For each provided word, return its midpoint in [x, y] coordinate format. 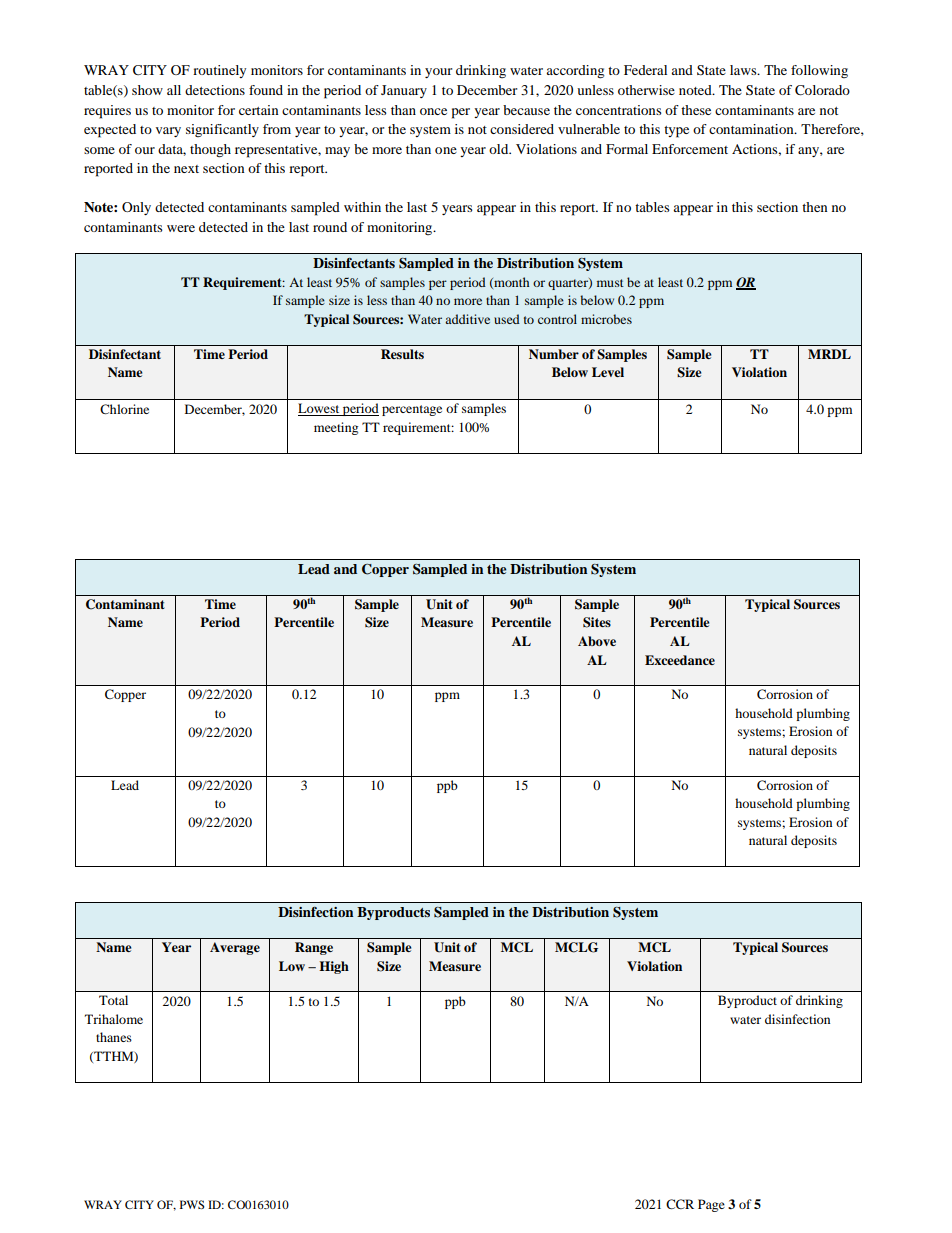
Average [235, 948]
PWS [192, 1204]
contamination [752, 129]
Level [608, 372]
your [438, 73]
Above [597, 641]
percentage [412, 410]
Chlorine [124, 409]
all [174, 90]
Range [314, 948]
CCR [680, 1204]
